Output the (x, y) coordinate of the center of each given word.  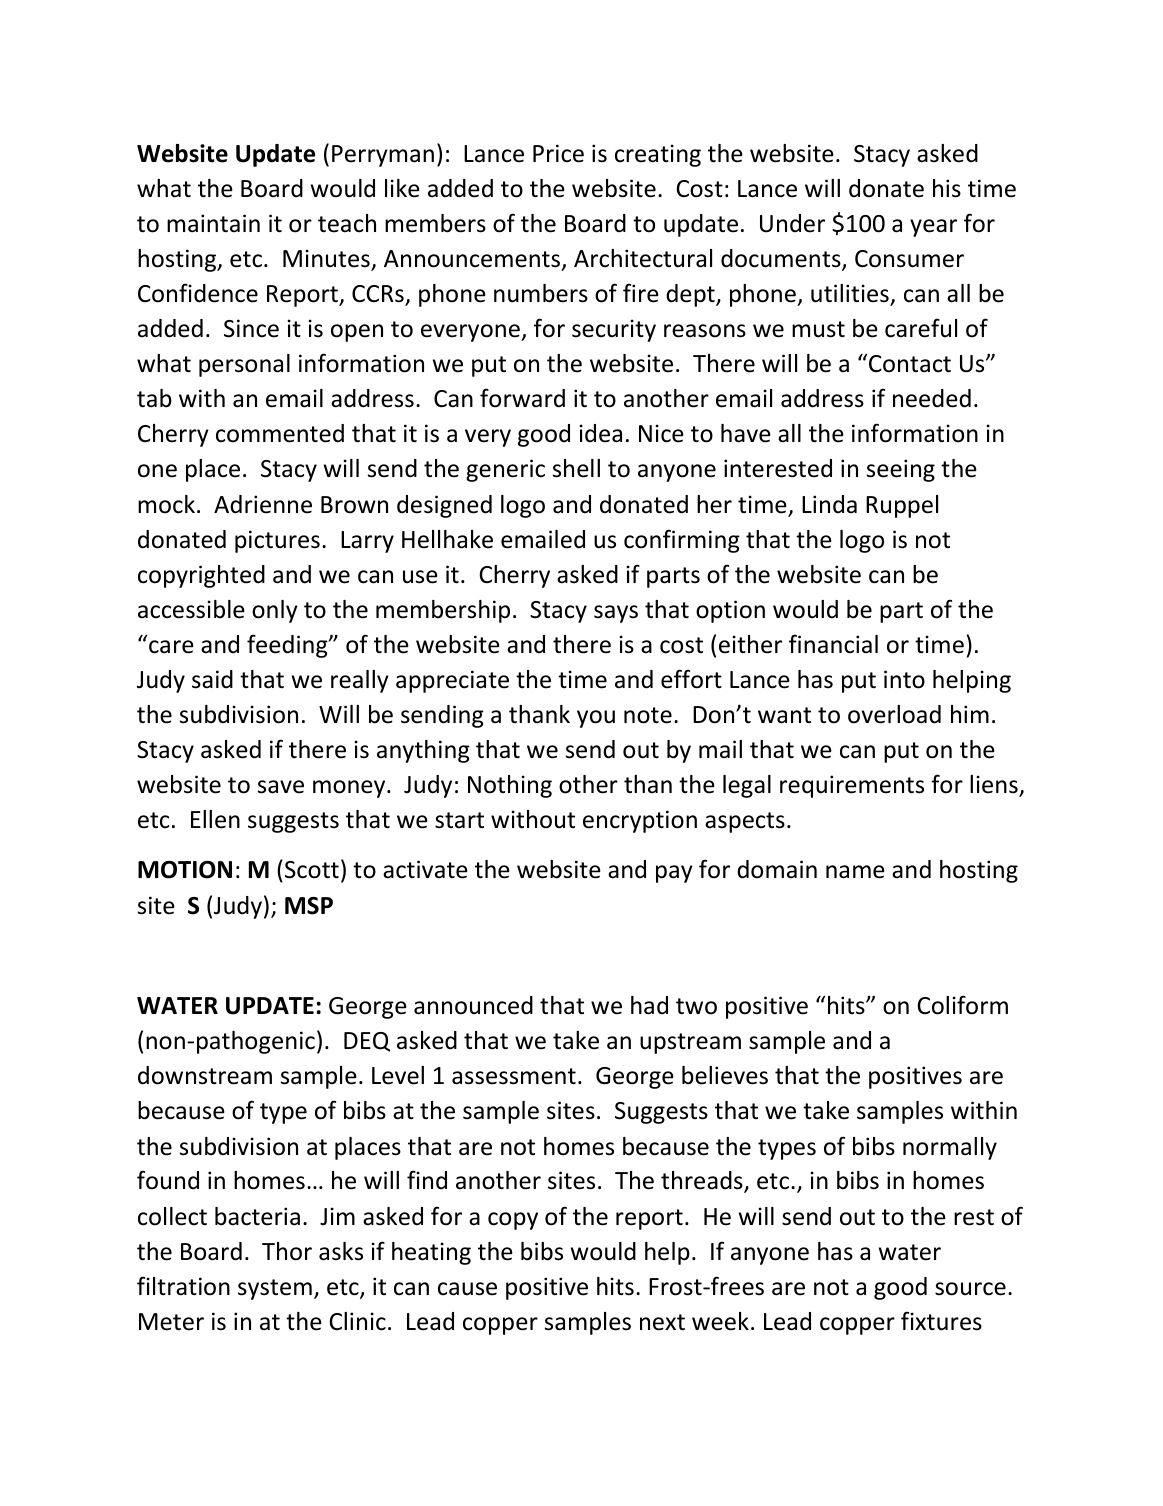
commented (280, 433)
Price (558, 153)
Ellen (215, 819)
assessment (514, 1076)
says (616, 614)
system (275, 1289)
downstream (205, 1075)
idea (601, 433)
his (947, 188)
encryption (640, 821)
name (855, 872)
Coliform (962, 1005)
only (275, 611)
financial (833, 644)
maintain (213, 223)
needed (932, 398)
